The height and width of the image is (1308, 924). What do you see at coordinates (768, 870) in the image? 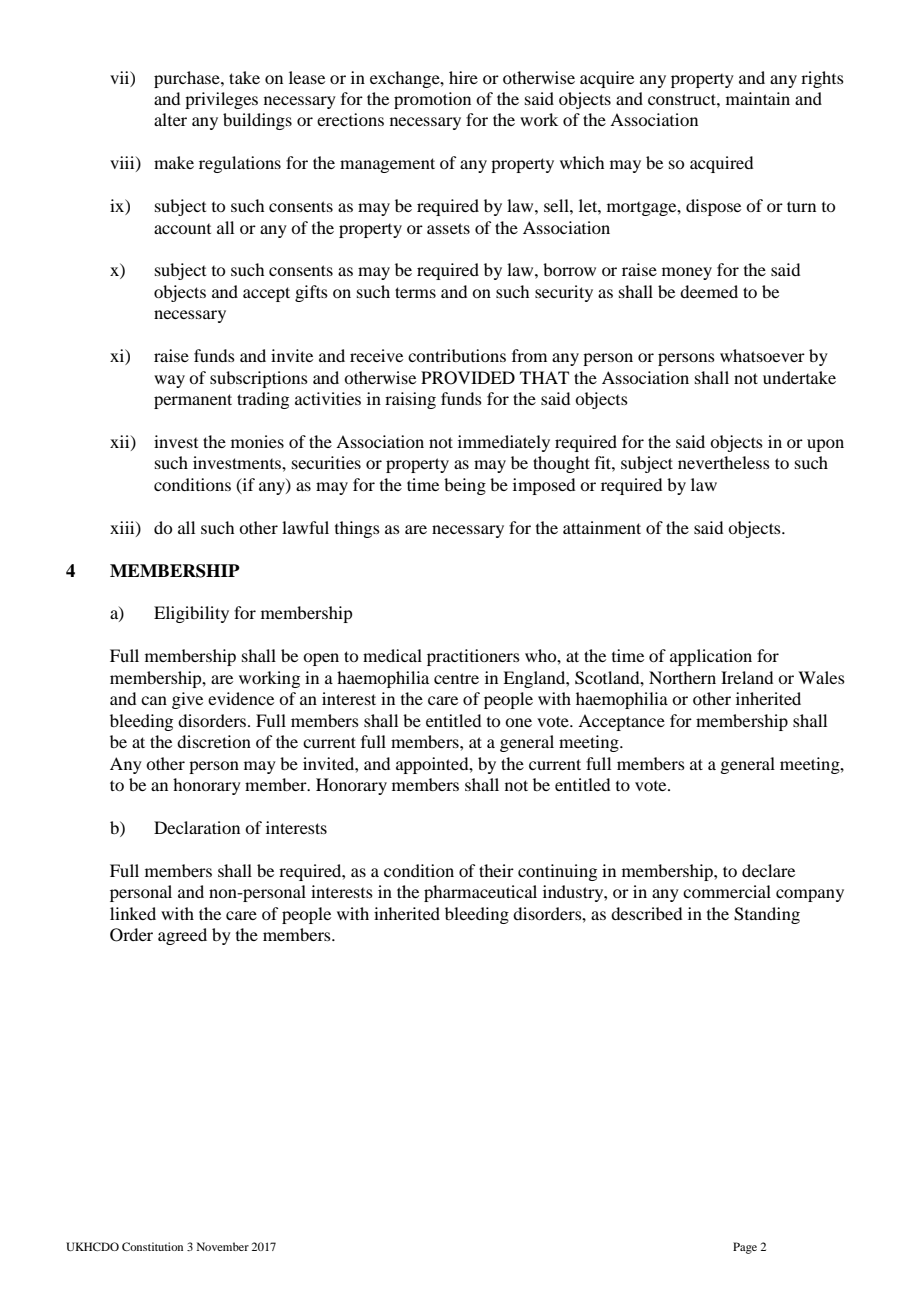
I see `declare` at bounding box center [768, 870].
